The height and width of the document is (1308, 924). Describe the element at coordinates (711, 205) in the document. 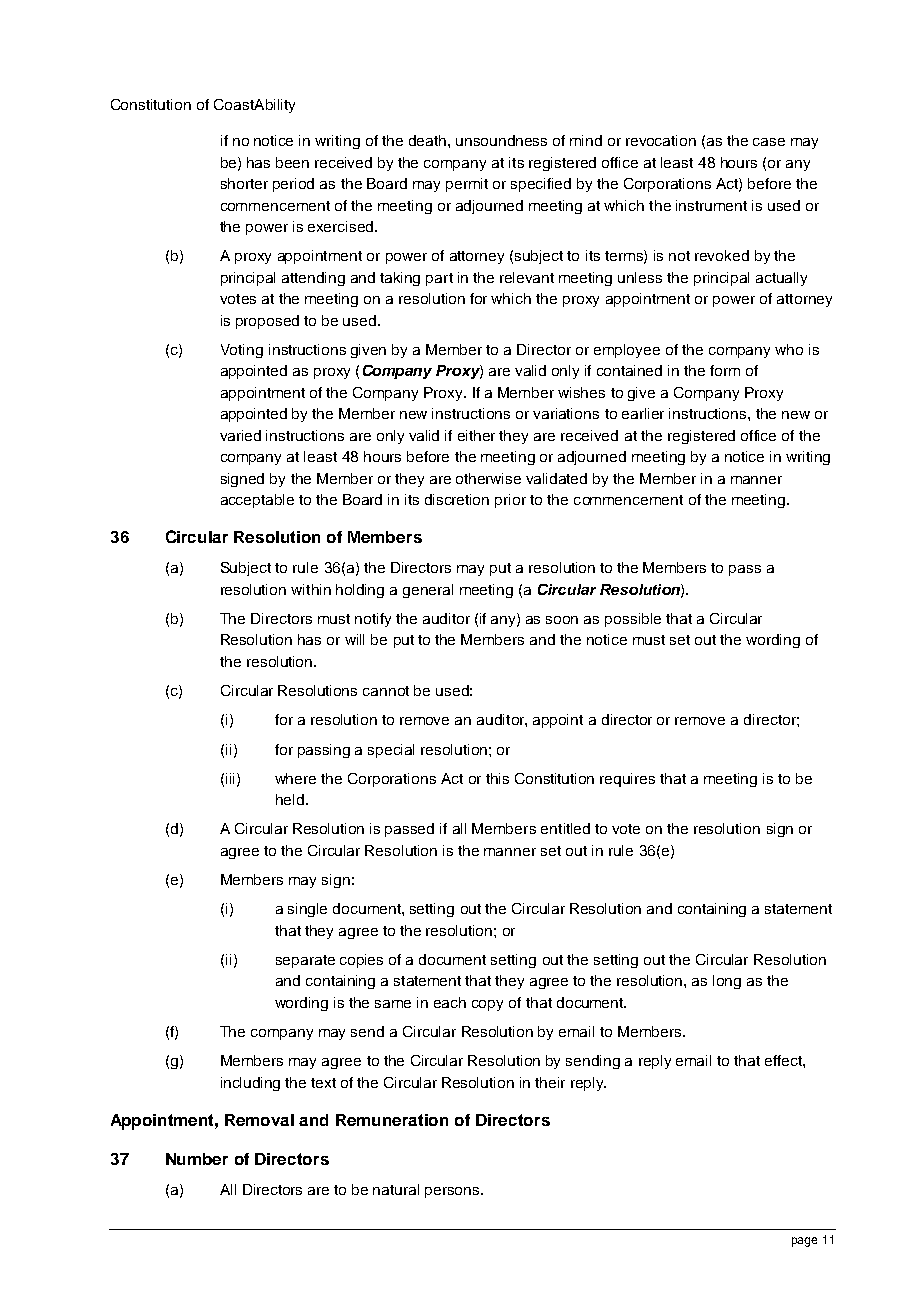

I see `instrument` at that location.
